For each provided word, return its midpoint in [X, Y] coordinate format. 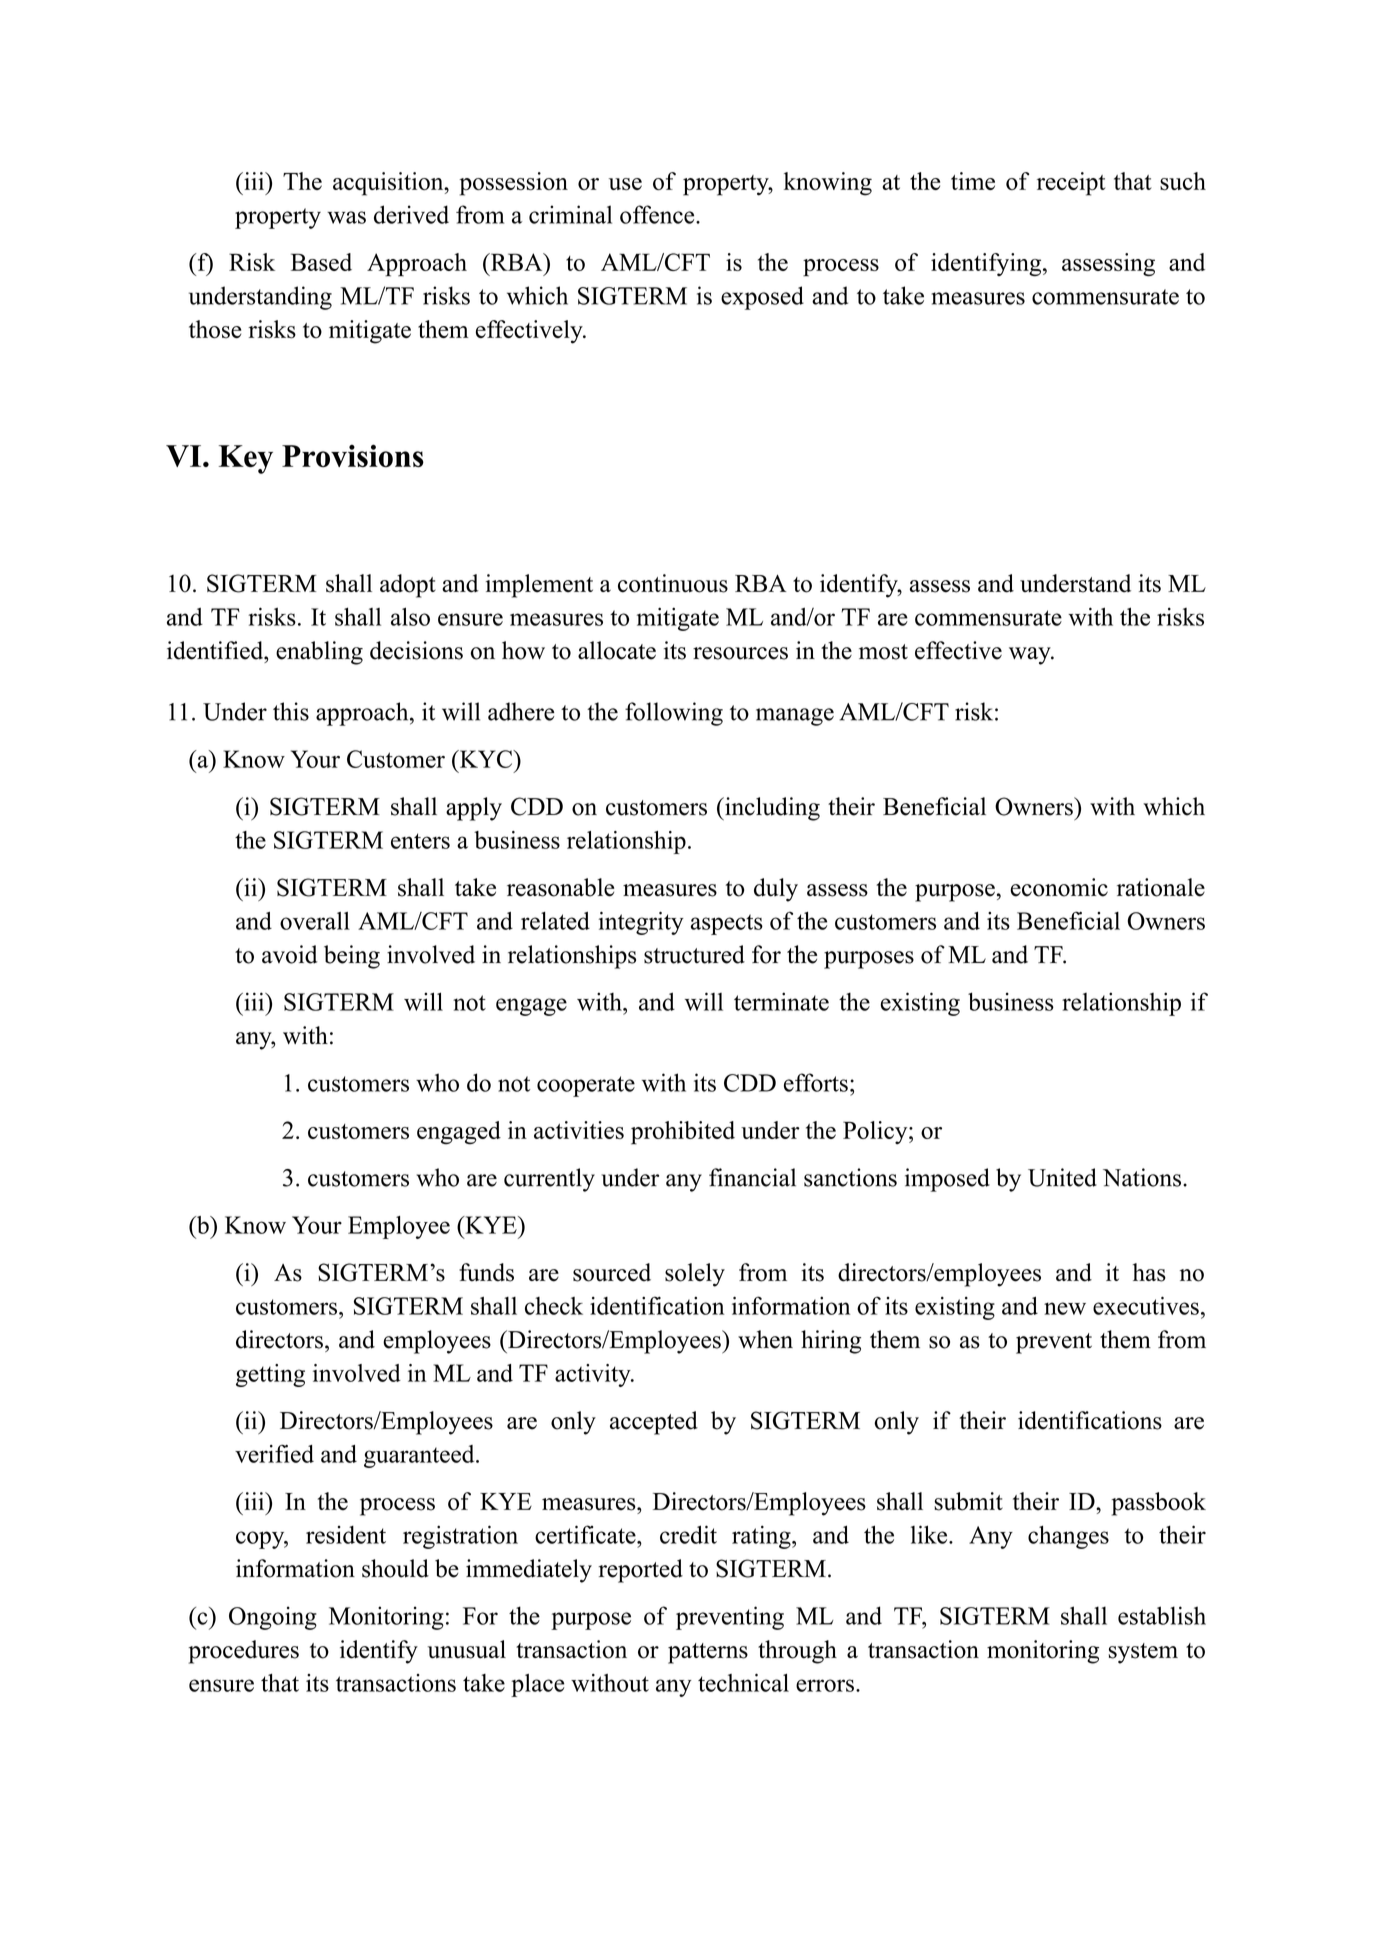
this [291, 711]
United [1062, 1177]
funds [486, 1272]
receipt [1071, 184]
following [674, 714]
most [883, 652]
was [346, 217]
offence [658, 214]
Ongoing [273, 1618]
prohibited [683, 1133]
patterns [708, 1653]
